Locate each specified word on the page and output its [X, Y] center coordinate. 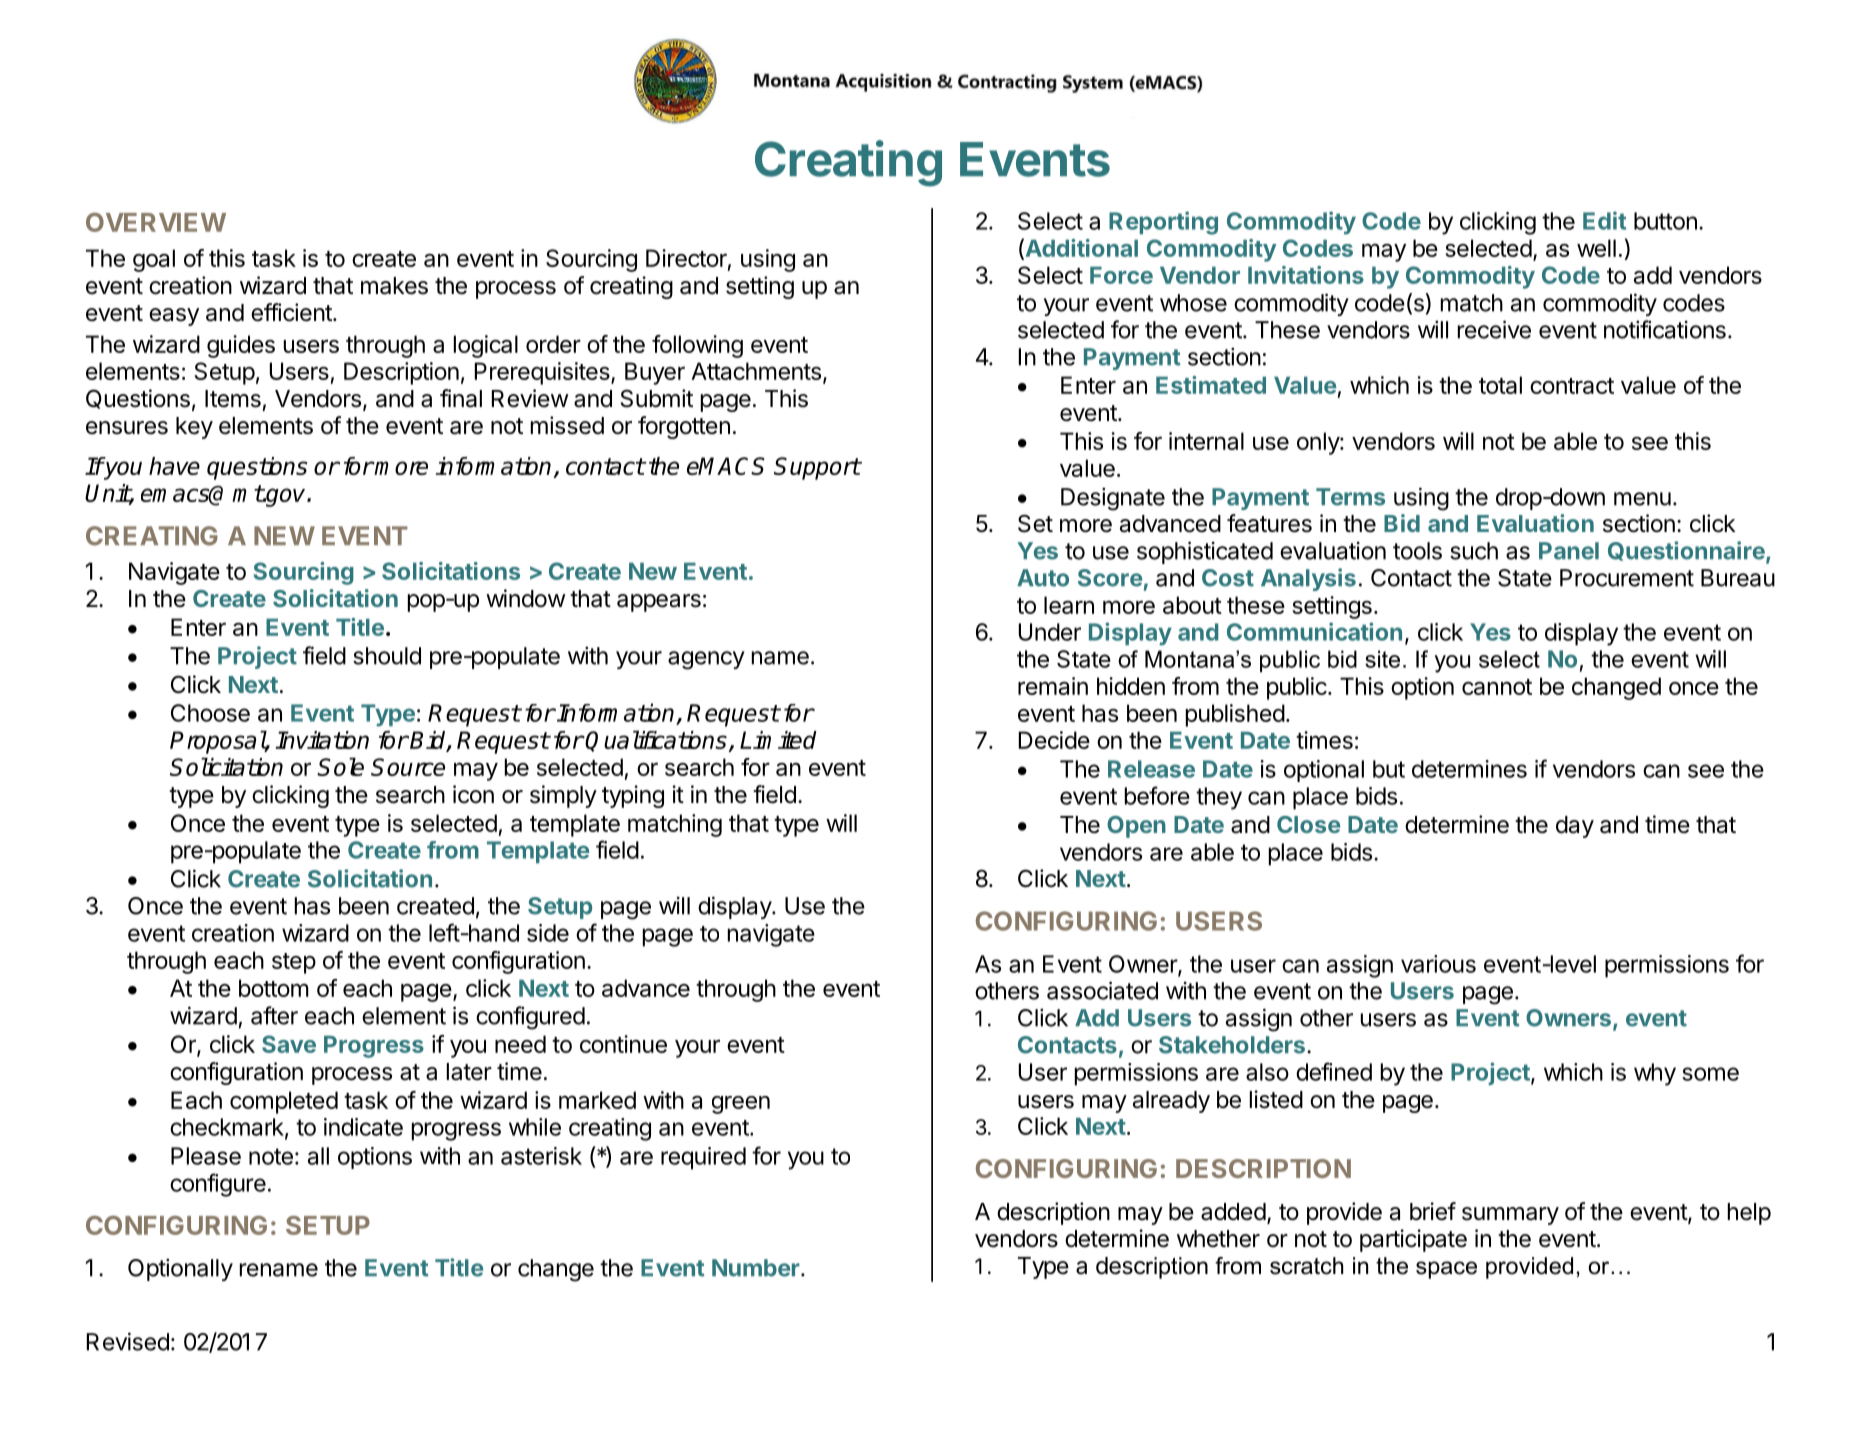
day [1575, 827]
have [174, 466]
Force [1121, 275]
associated [1102, 990]
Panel [1569, 551]
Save [289, 1044]
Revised [128, 1341]
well [1596, 248]
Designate [1113, 499]
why [1655, 1074]
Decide [1054, 740]
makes [394, 286]
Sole [340, 767]
